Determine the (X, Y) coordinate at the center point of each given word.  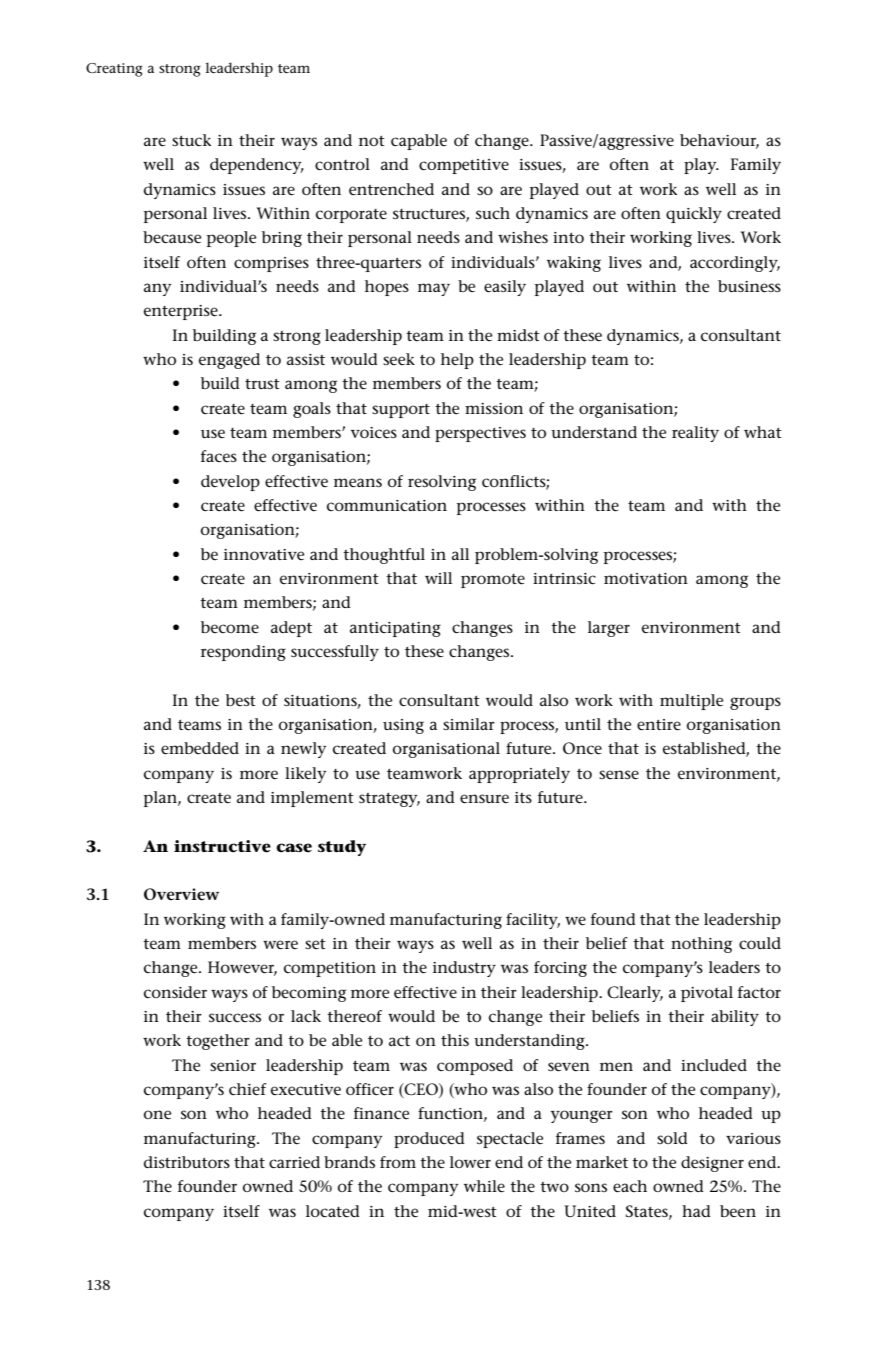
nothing (701, 945)
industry (464, 969)
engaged (229, 361)
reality (695, 434)
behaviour (719, 141)
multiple (691, 702)
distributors (187, 1162)
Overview (181, 894)
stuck (191, 140)
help (457, 361)
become (230, 627)
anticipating (395, 629)
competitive (464, 166)
